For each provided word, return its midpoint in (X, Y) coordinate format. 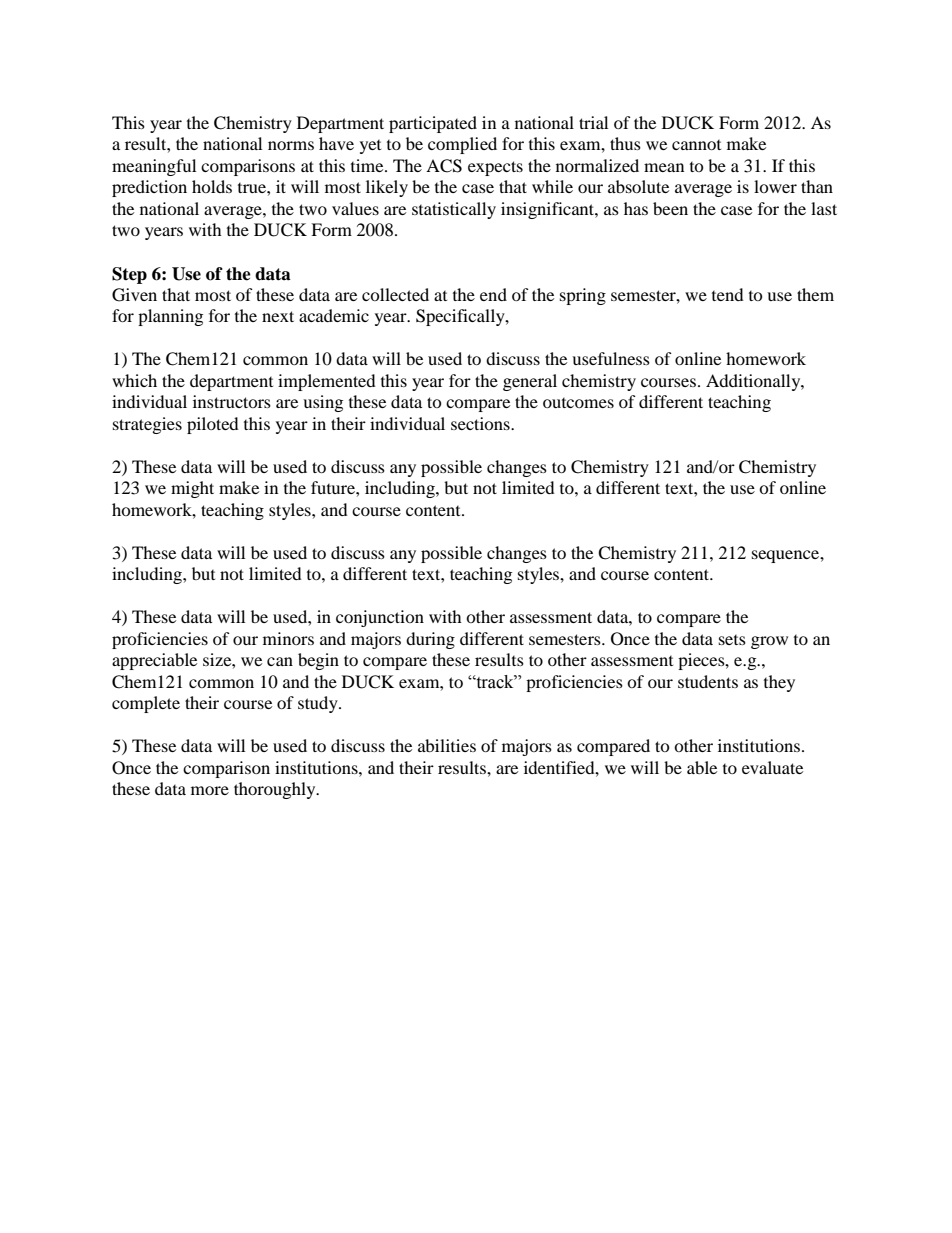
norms (291, 145)
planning (170, 317)
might (192, 489)
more (210, 790)
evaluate (772, 767)
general (530, 382)
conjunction (380, 618)
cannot (696, 145)
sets (732, 640)
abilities (447, 745)
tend (728, 294)
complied (462, 145)
